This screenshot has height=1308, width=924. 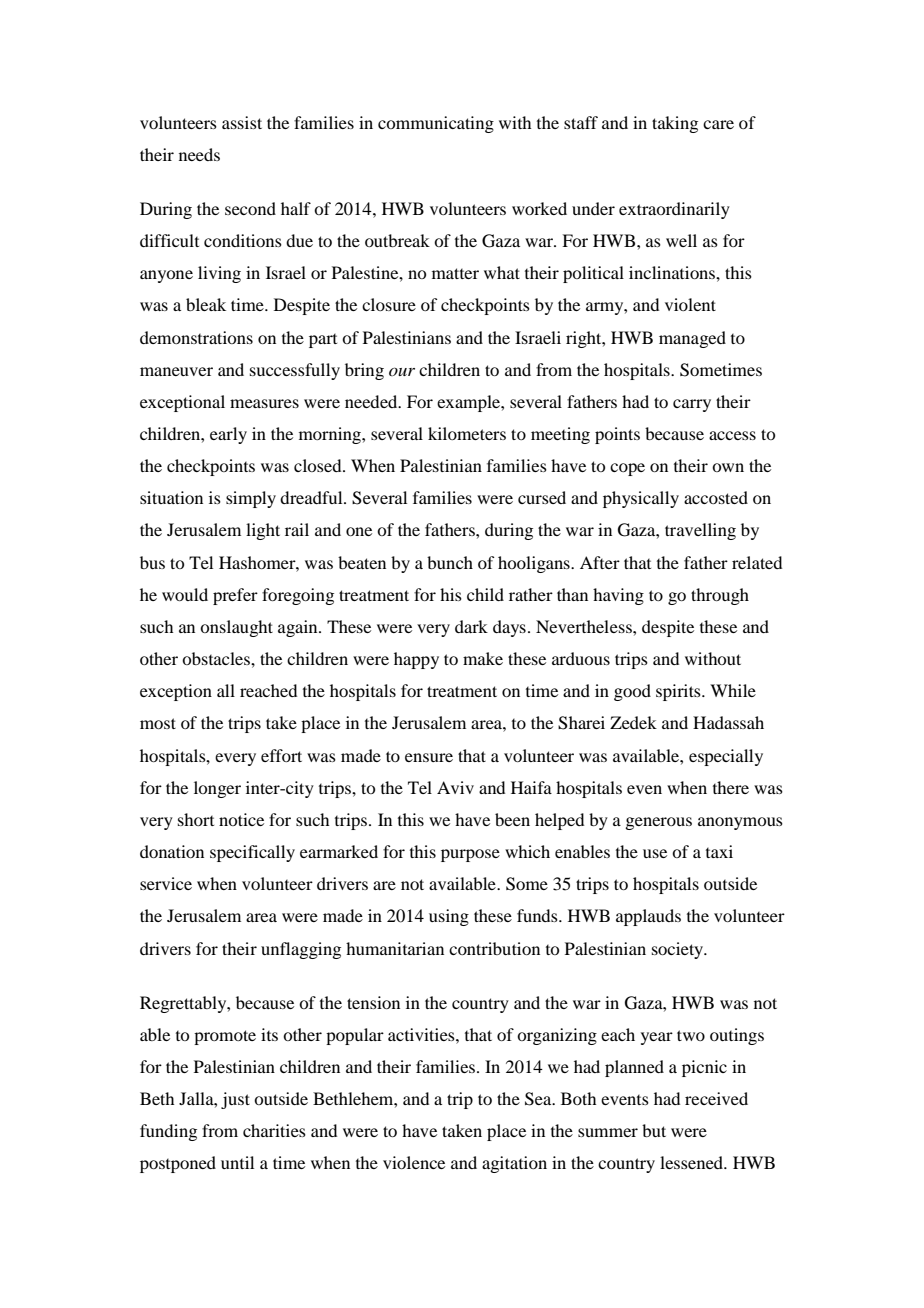 I want to click on obstacles, so click(x=217, y=658).
